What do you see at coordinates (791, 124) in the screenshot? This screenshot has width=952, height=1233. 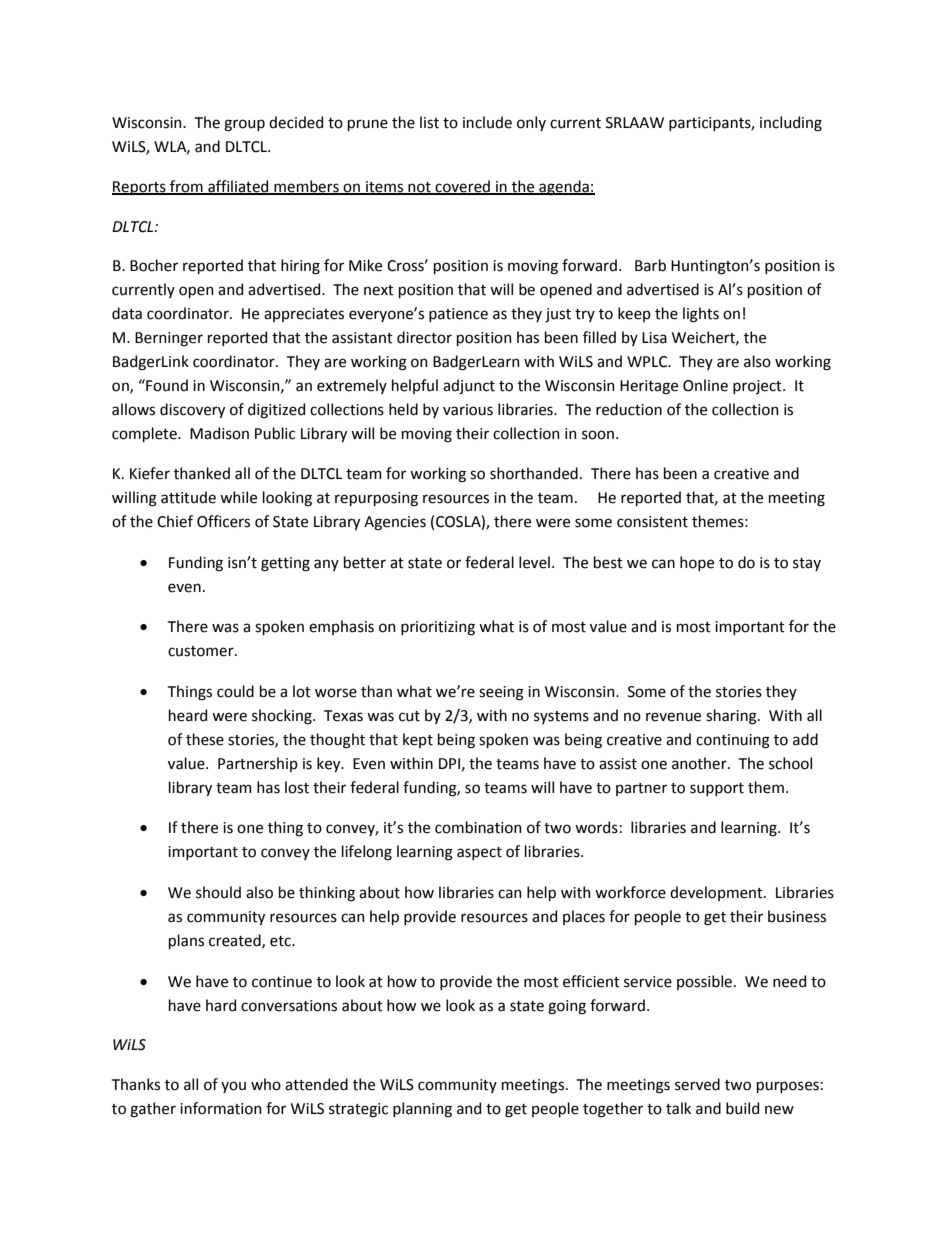 I see `including` at bounding box center [791, 124].
